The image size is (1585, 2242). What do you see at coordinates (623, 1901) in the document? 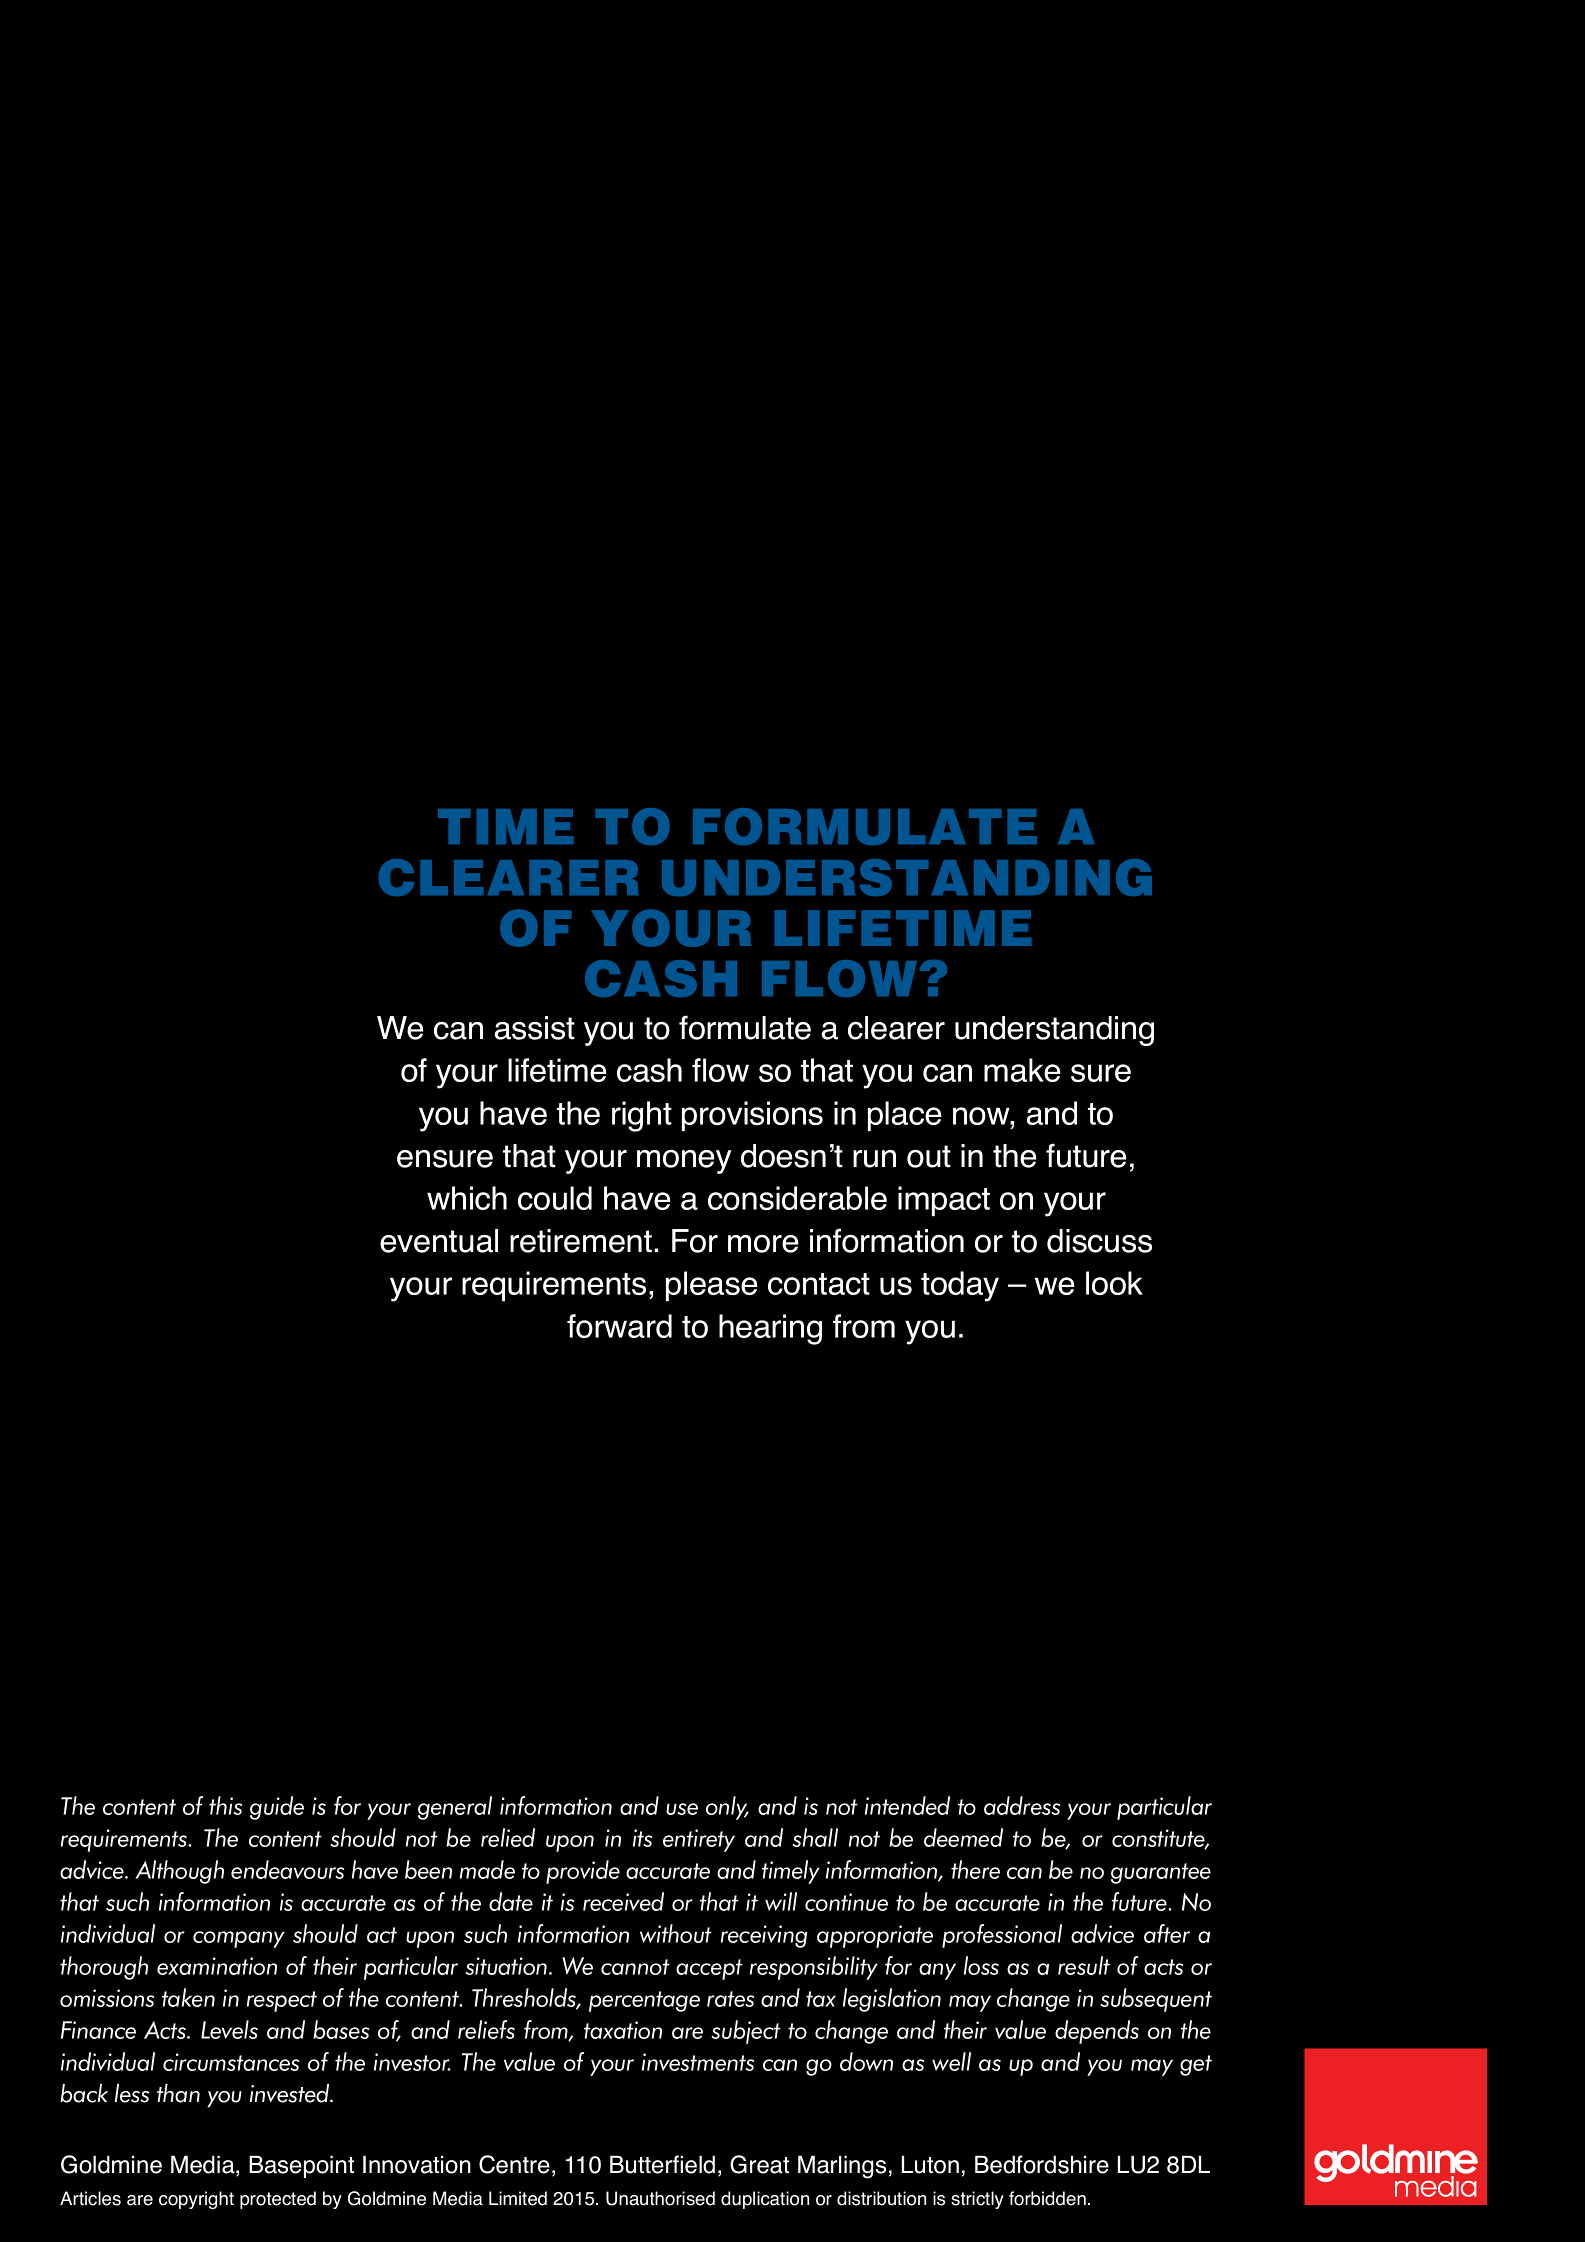
I see `received` at bounding box center [623, 1901].
